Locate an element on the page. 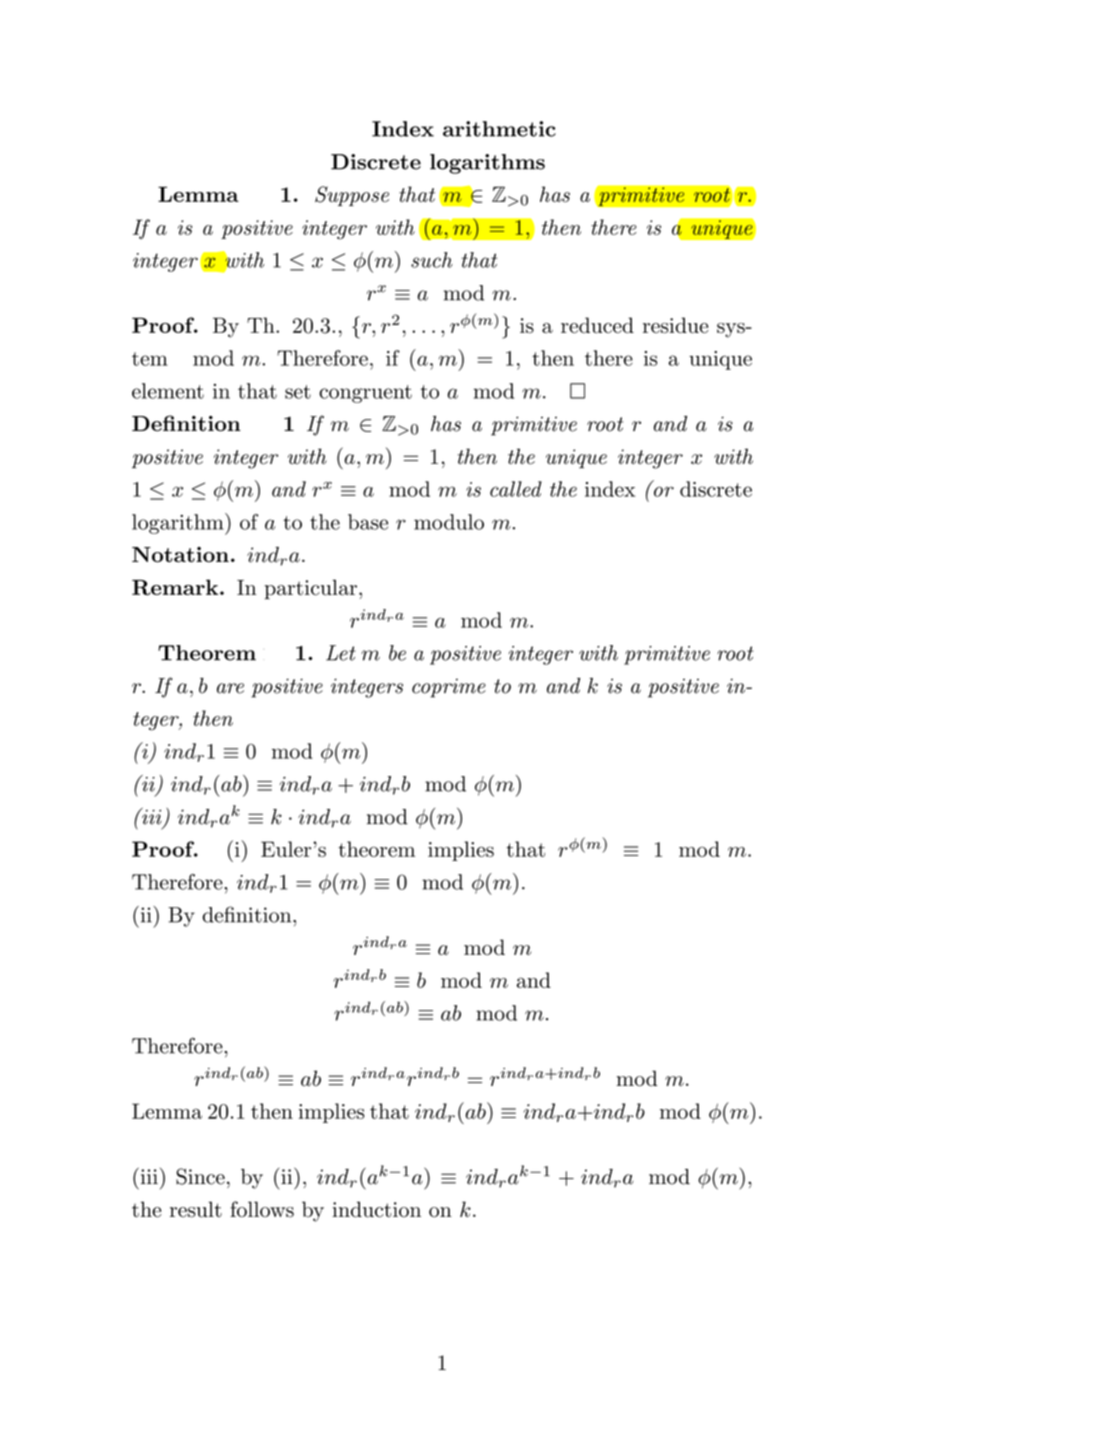 This image has height=1446, width=1118. coprime is located at coordinates (449, 688).
